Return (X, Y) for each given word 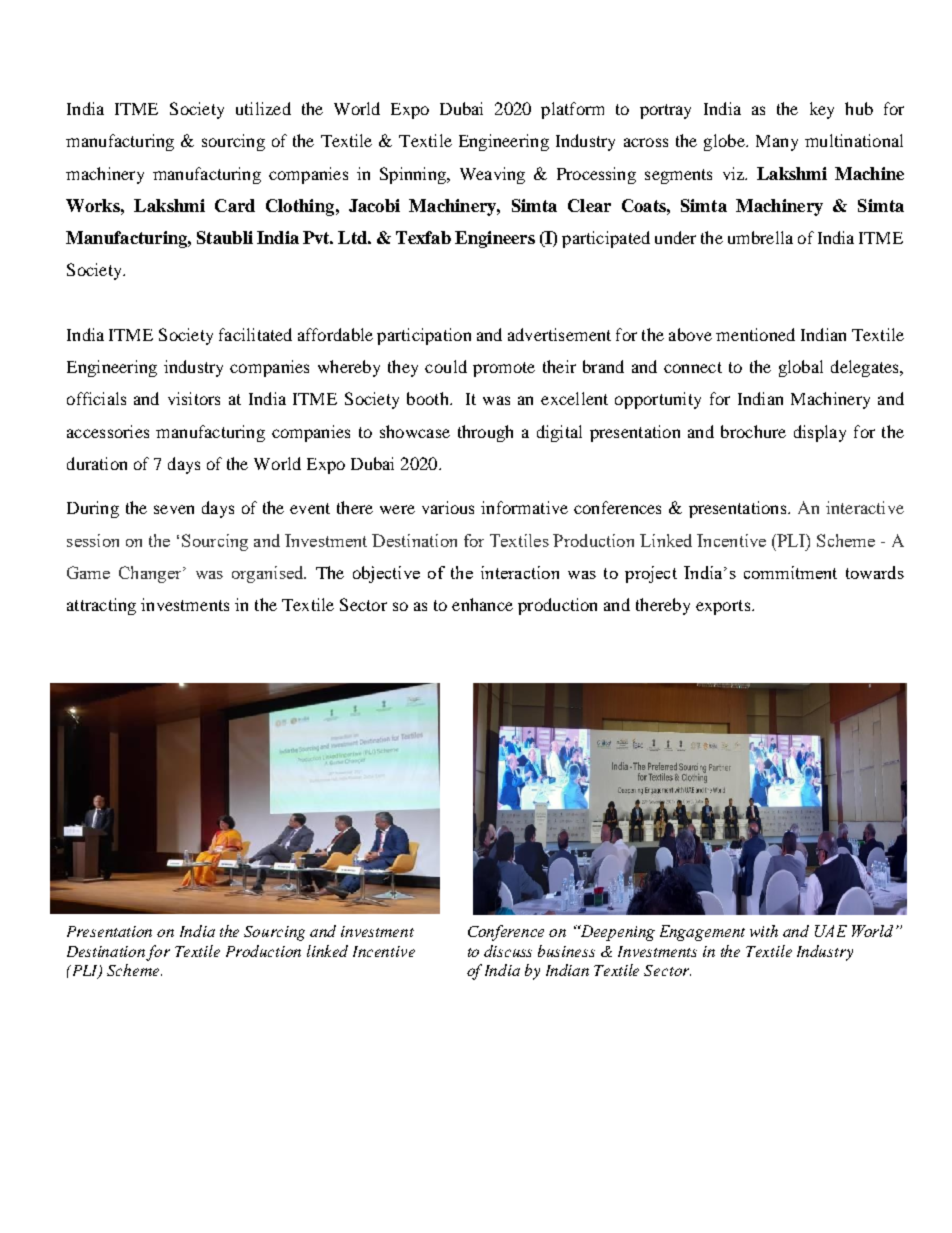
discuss (508, 951)
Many (777, 143)
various (448, 507)
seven (174, 509)
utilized (263, 108)
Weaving (492, 175)
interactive (865, 507)
